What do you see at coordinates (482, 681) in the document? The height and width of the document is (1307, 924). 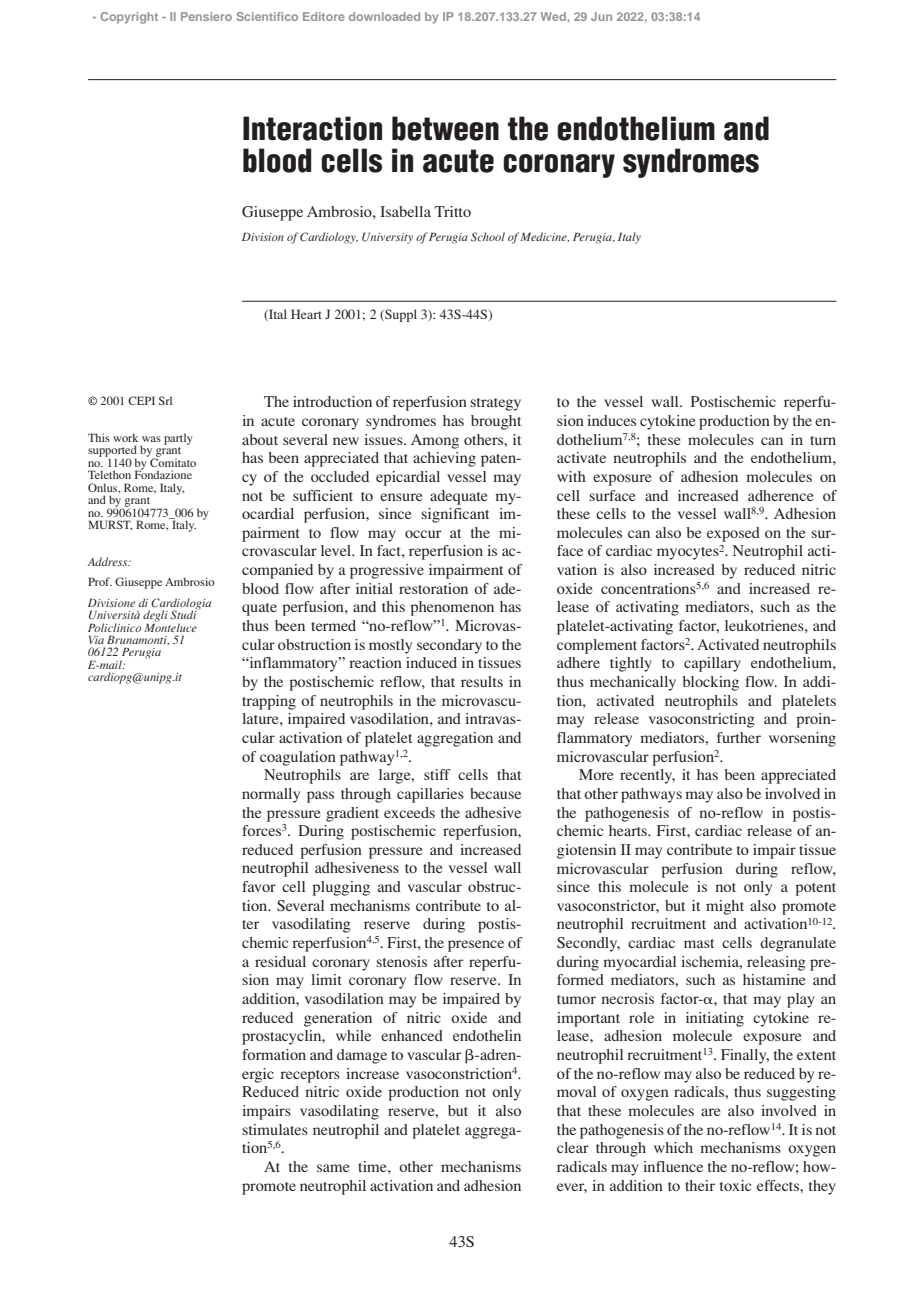 I see `results` at bounding box center [482, 681].
